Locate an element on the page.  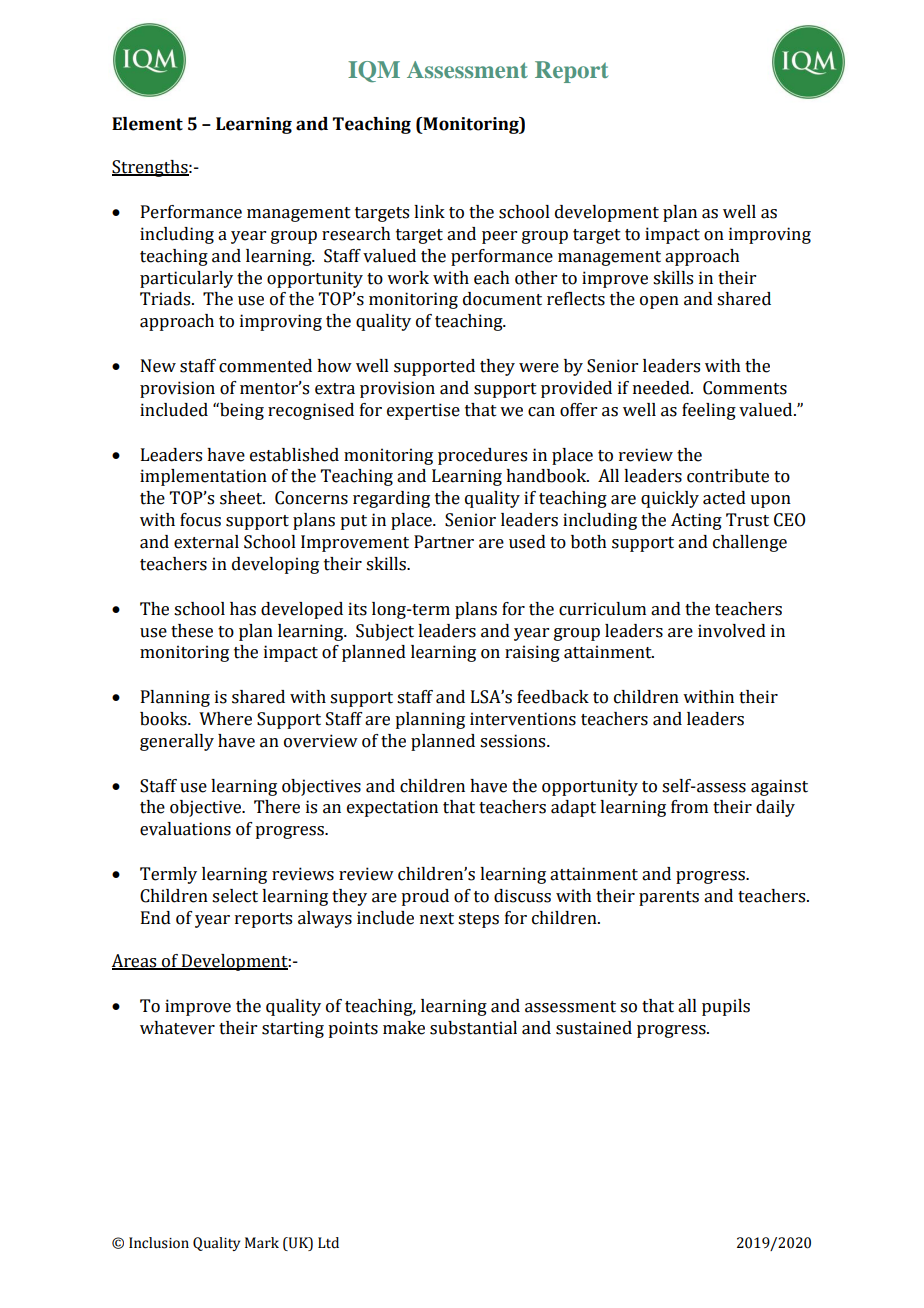
acted is located at coordinates (724, 498).
